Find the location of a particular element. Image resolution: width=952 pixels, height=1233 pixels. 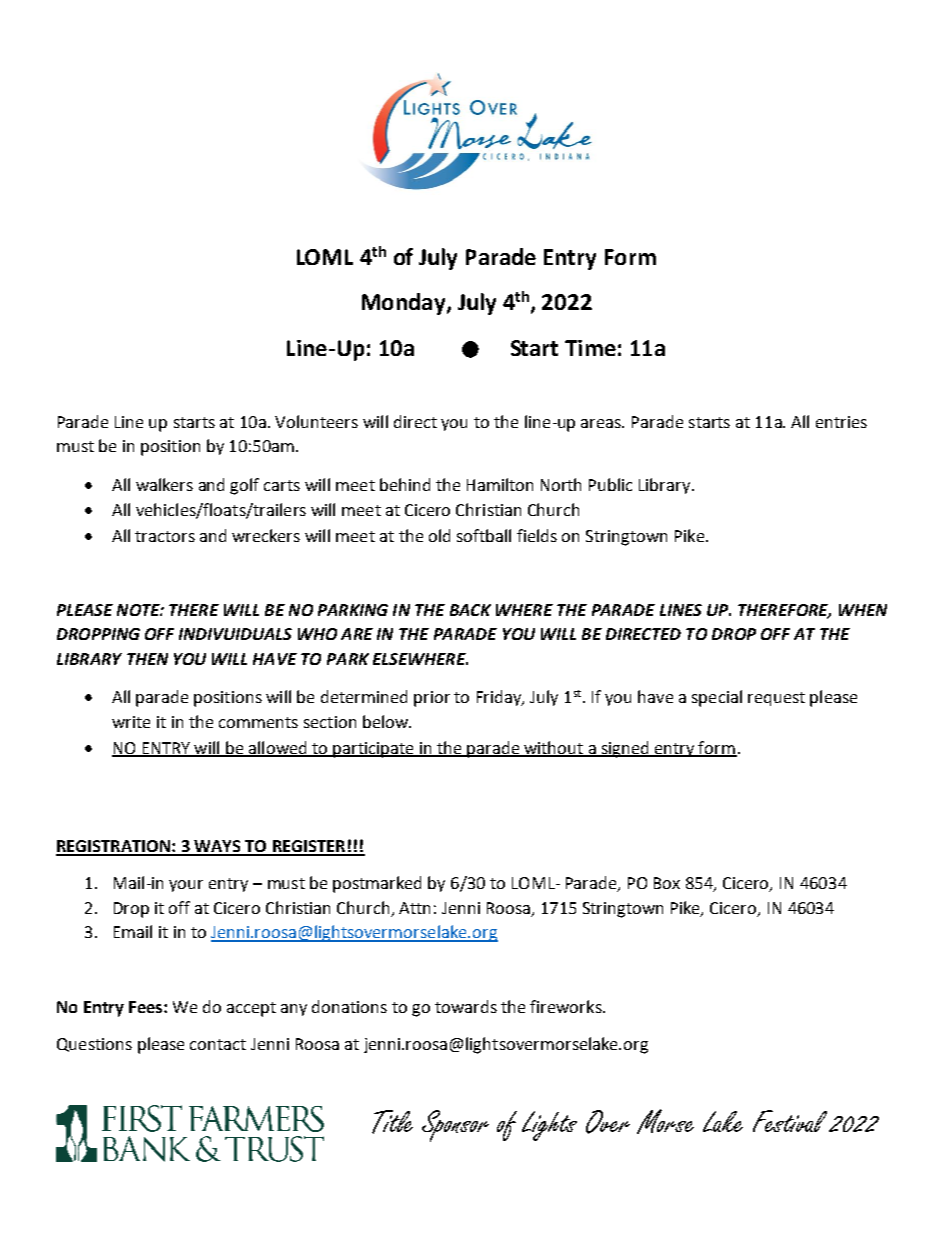

Volunteers is located at coordinates (316, 421).
